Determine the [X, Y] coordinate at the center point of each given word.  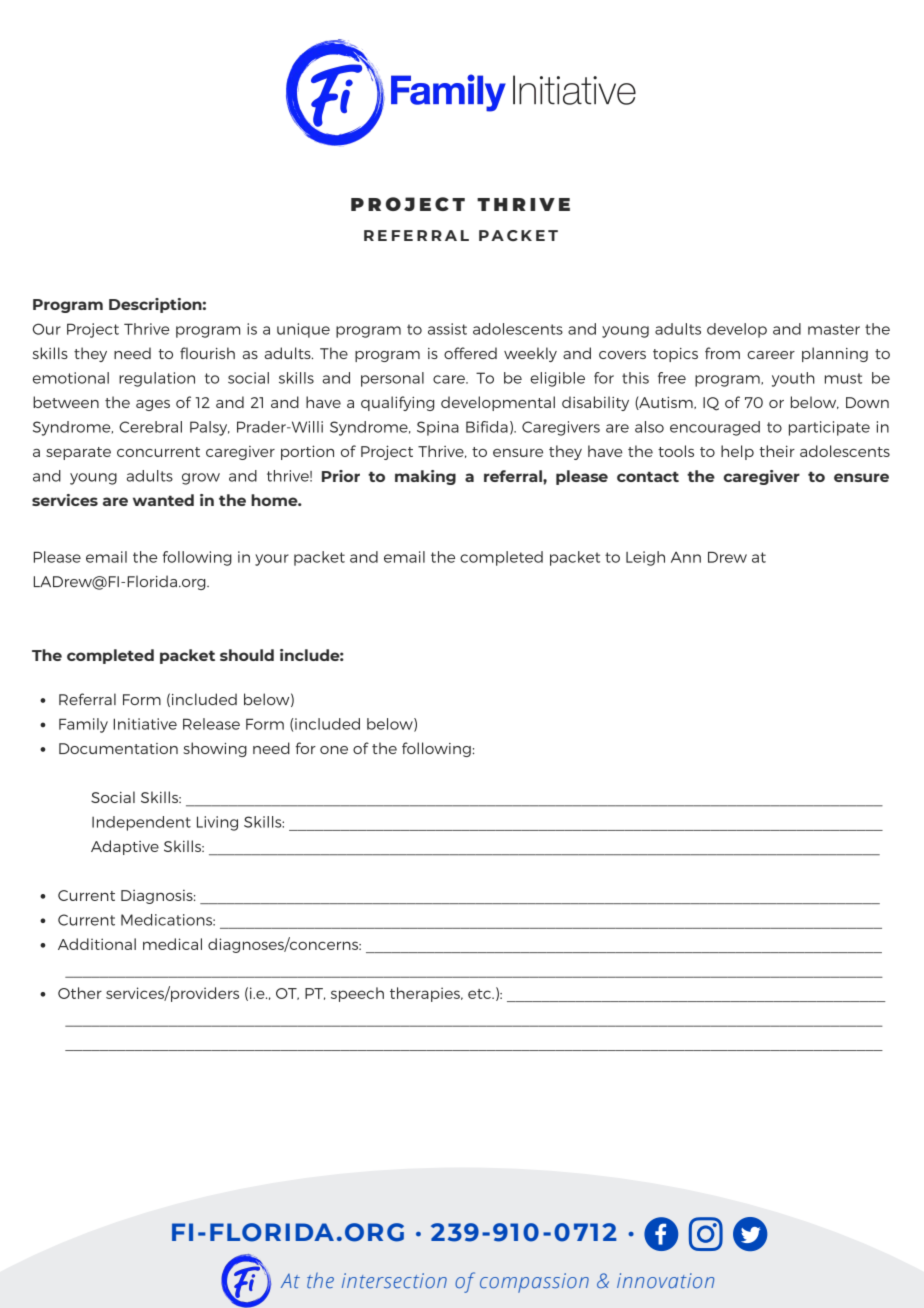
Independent [141, 823]
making [425, 477]
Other [80, 993]
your [272, 560]
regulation [157, 379]
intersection [394, 1281]
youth [793, 379]
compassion [534, 1283]
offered [470, 353]
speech [357, 994]
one [334, 750]
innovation [665, 1280]
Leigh [645, 558]
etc [480, 994]
